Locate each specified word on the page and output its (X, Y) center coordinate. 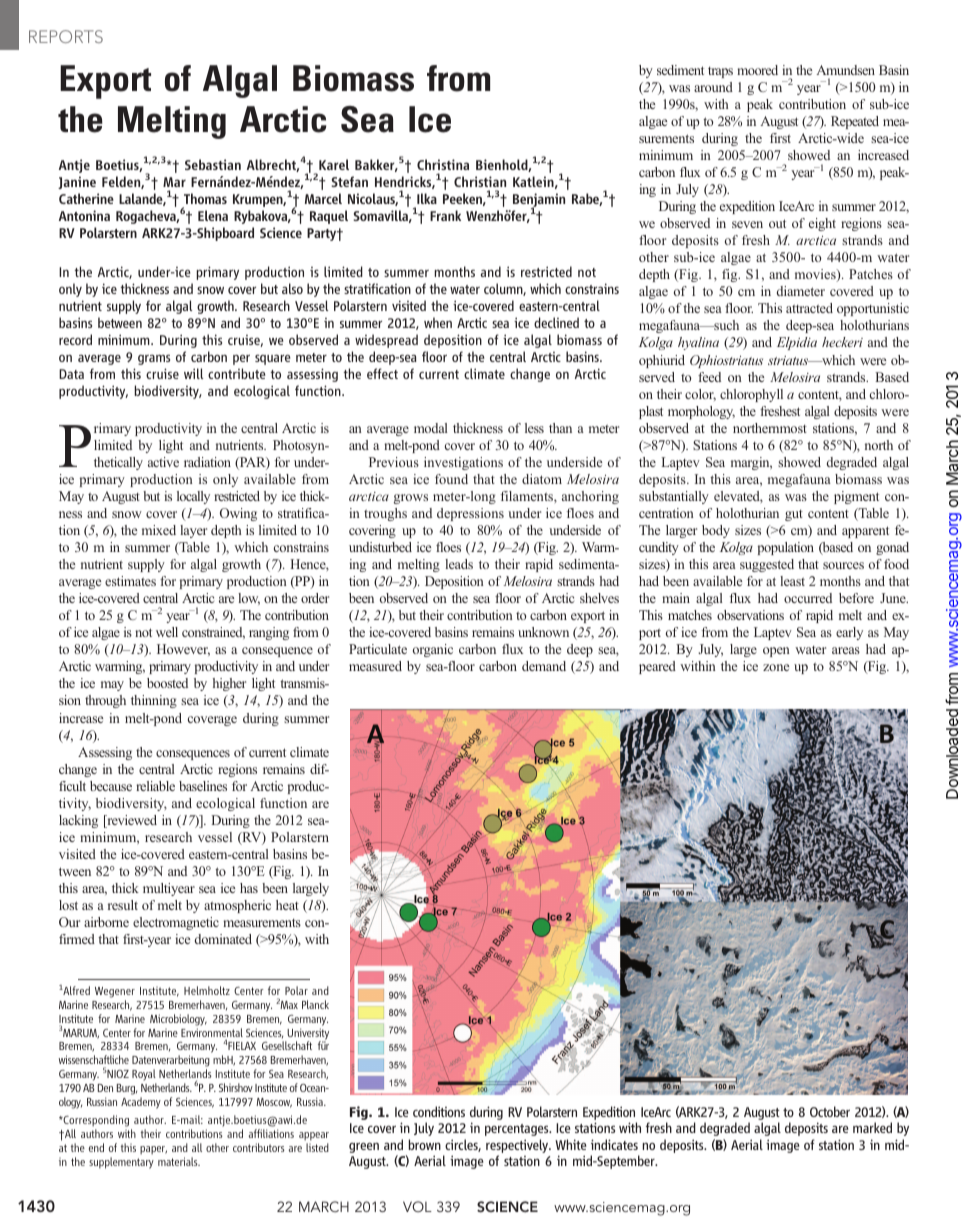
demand (544, 666)
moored (757, 70)
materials (179, 1161)
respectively (518, 1146)
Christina (443, 164)
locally (193, 497)
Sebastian (213, 164)
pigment (856, 497)
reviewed (131, 821)
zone (776, 667)
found (451, 479)
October (830, 1111)
